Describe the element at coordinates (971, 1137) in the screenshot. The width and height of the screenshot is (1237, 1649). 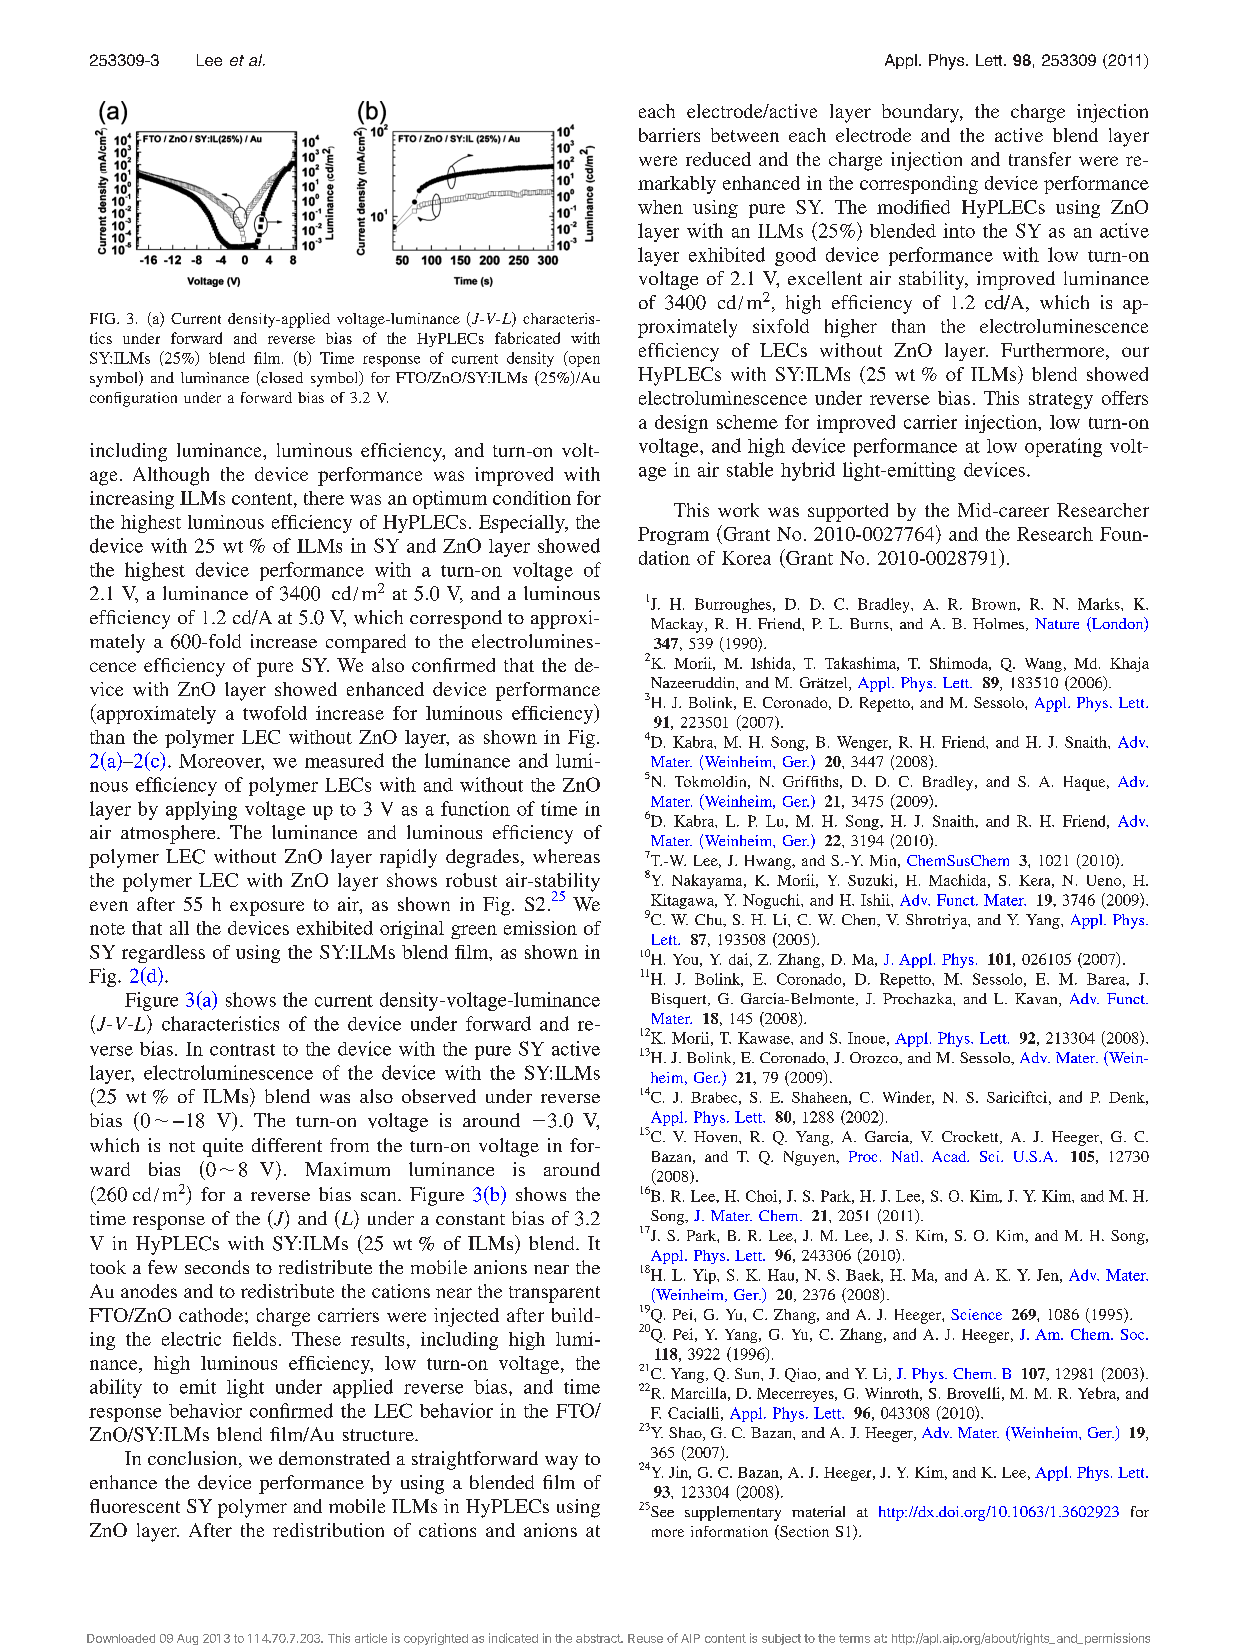
I see `Crockett` at that location.
